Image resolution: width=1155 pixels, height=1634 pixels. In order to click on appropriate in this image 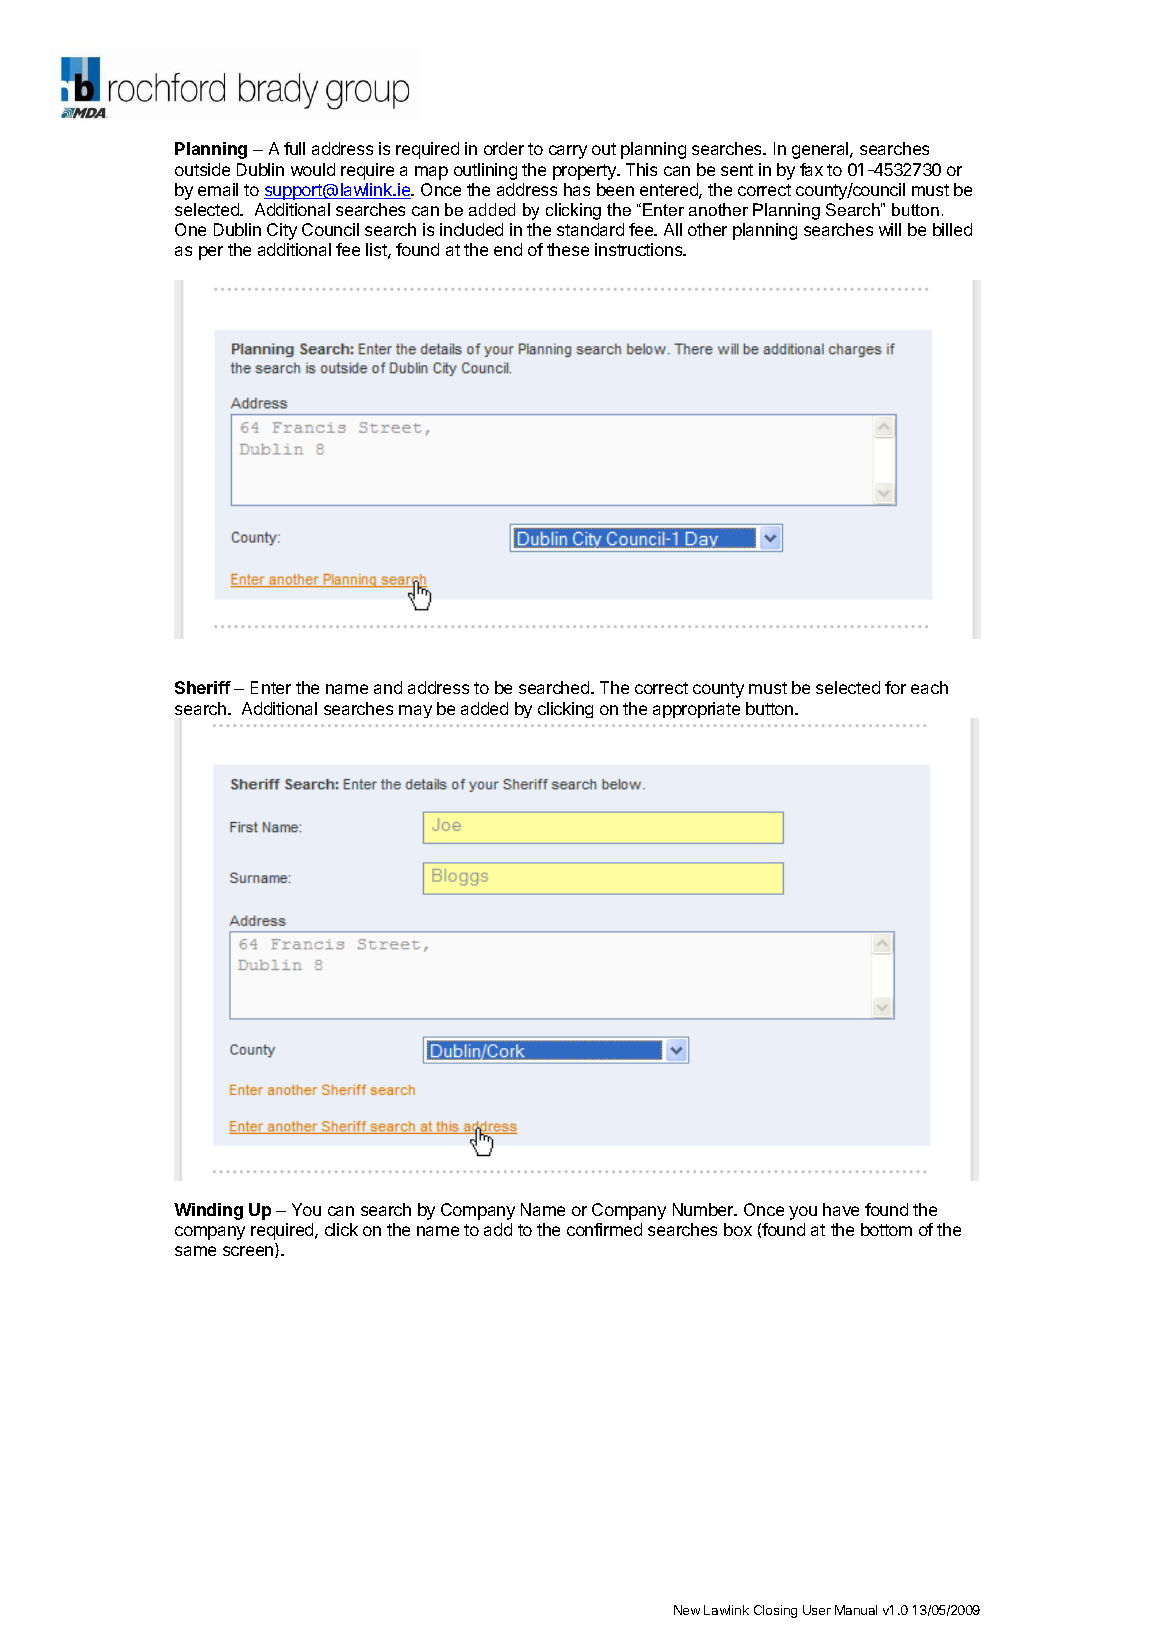, I will do `click(696, 710)`.
